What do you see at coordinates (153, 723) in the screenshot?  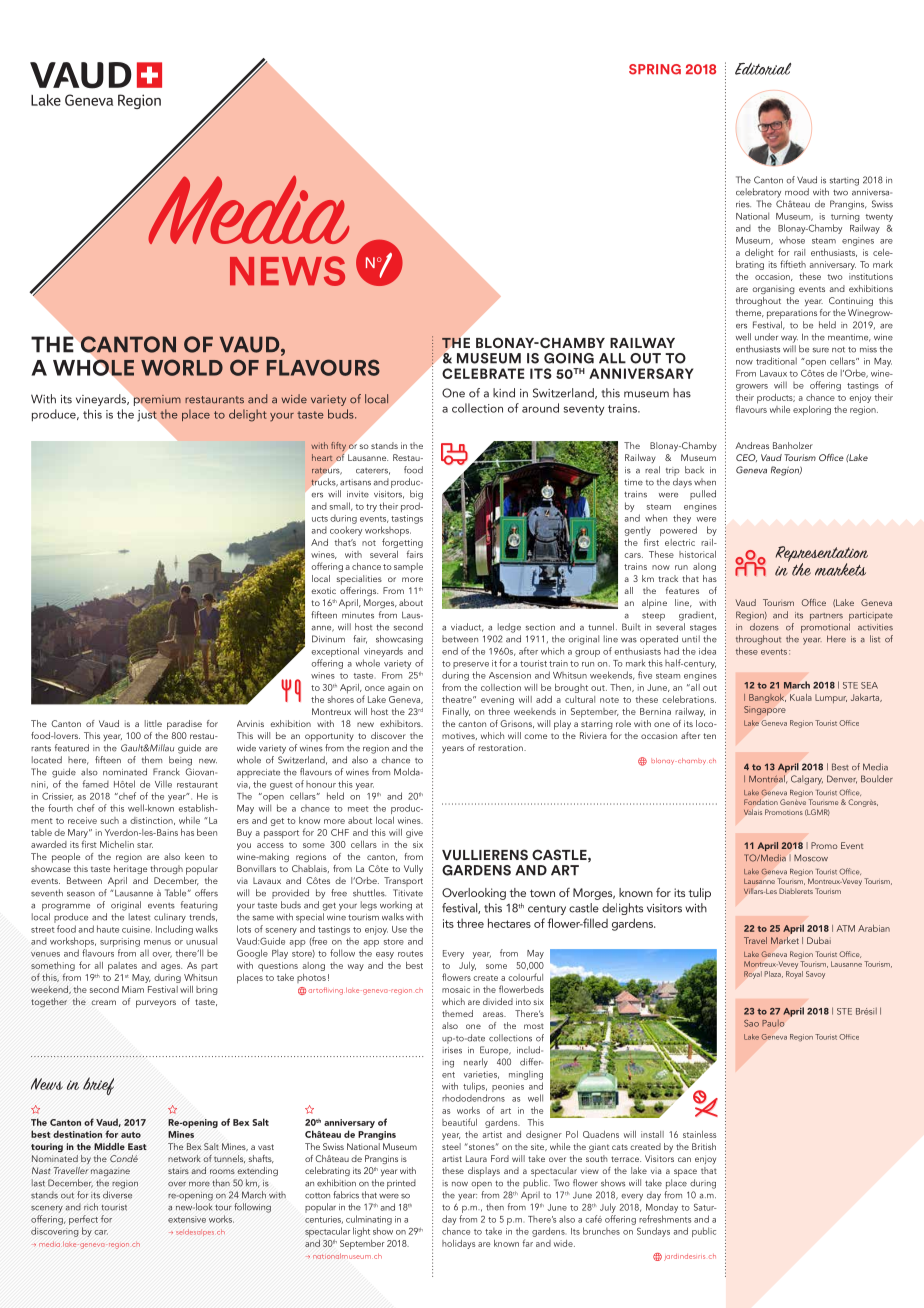 I see `little` at bounding box center [153, 723].
